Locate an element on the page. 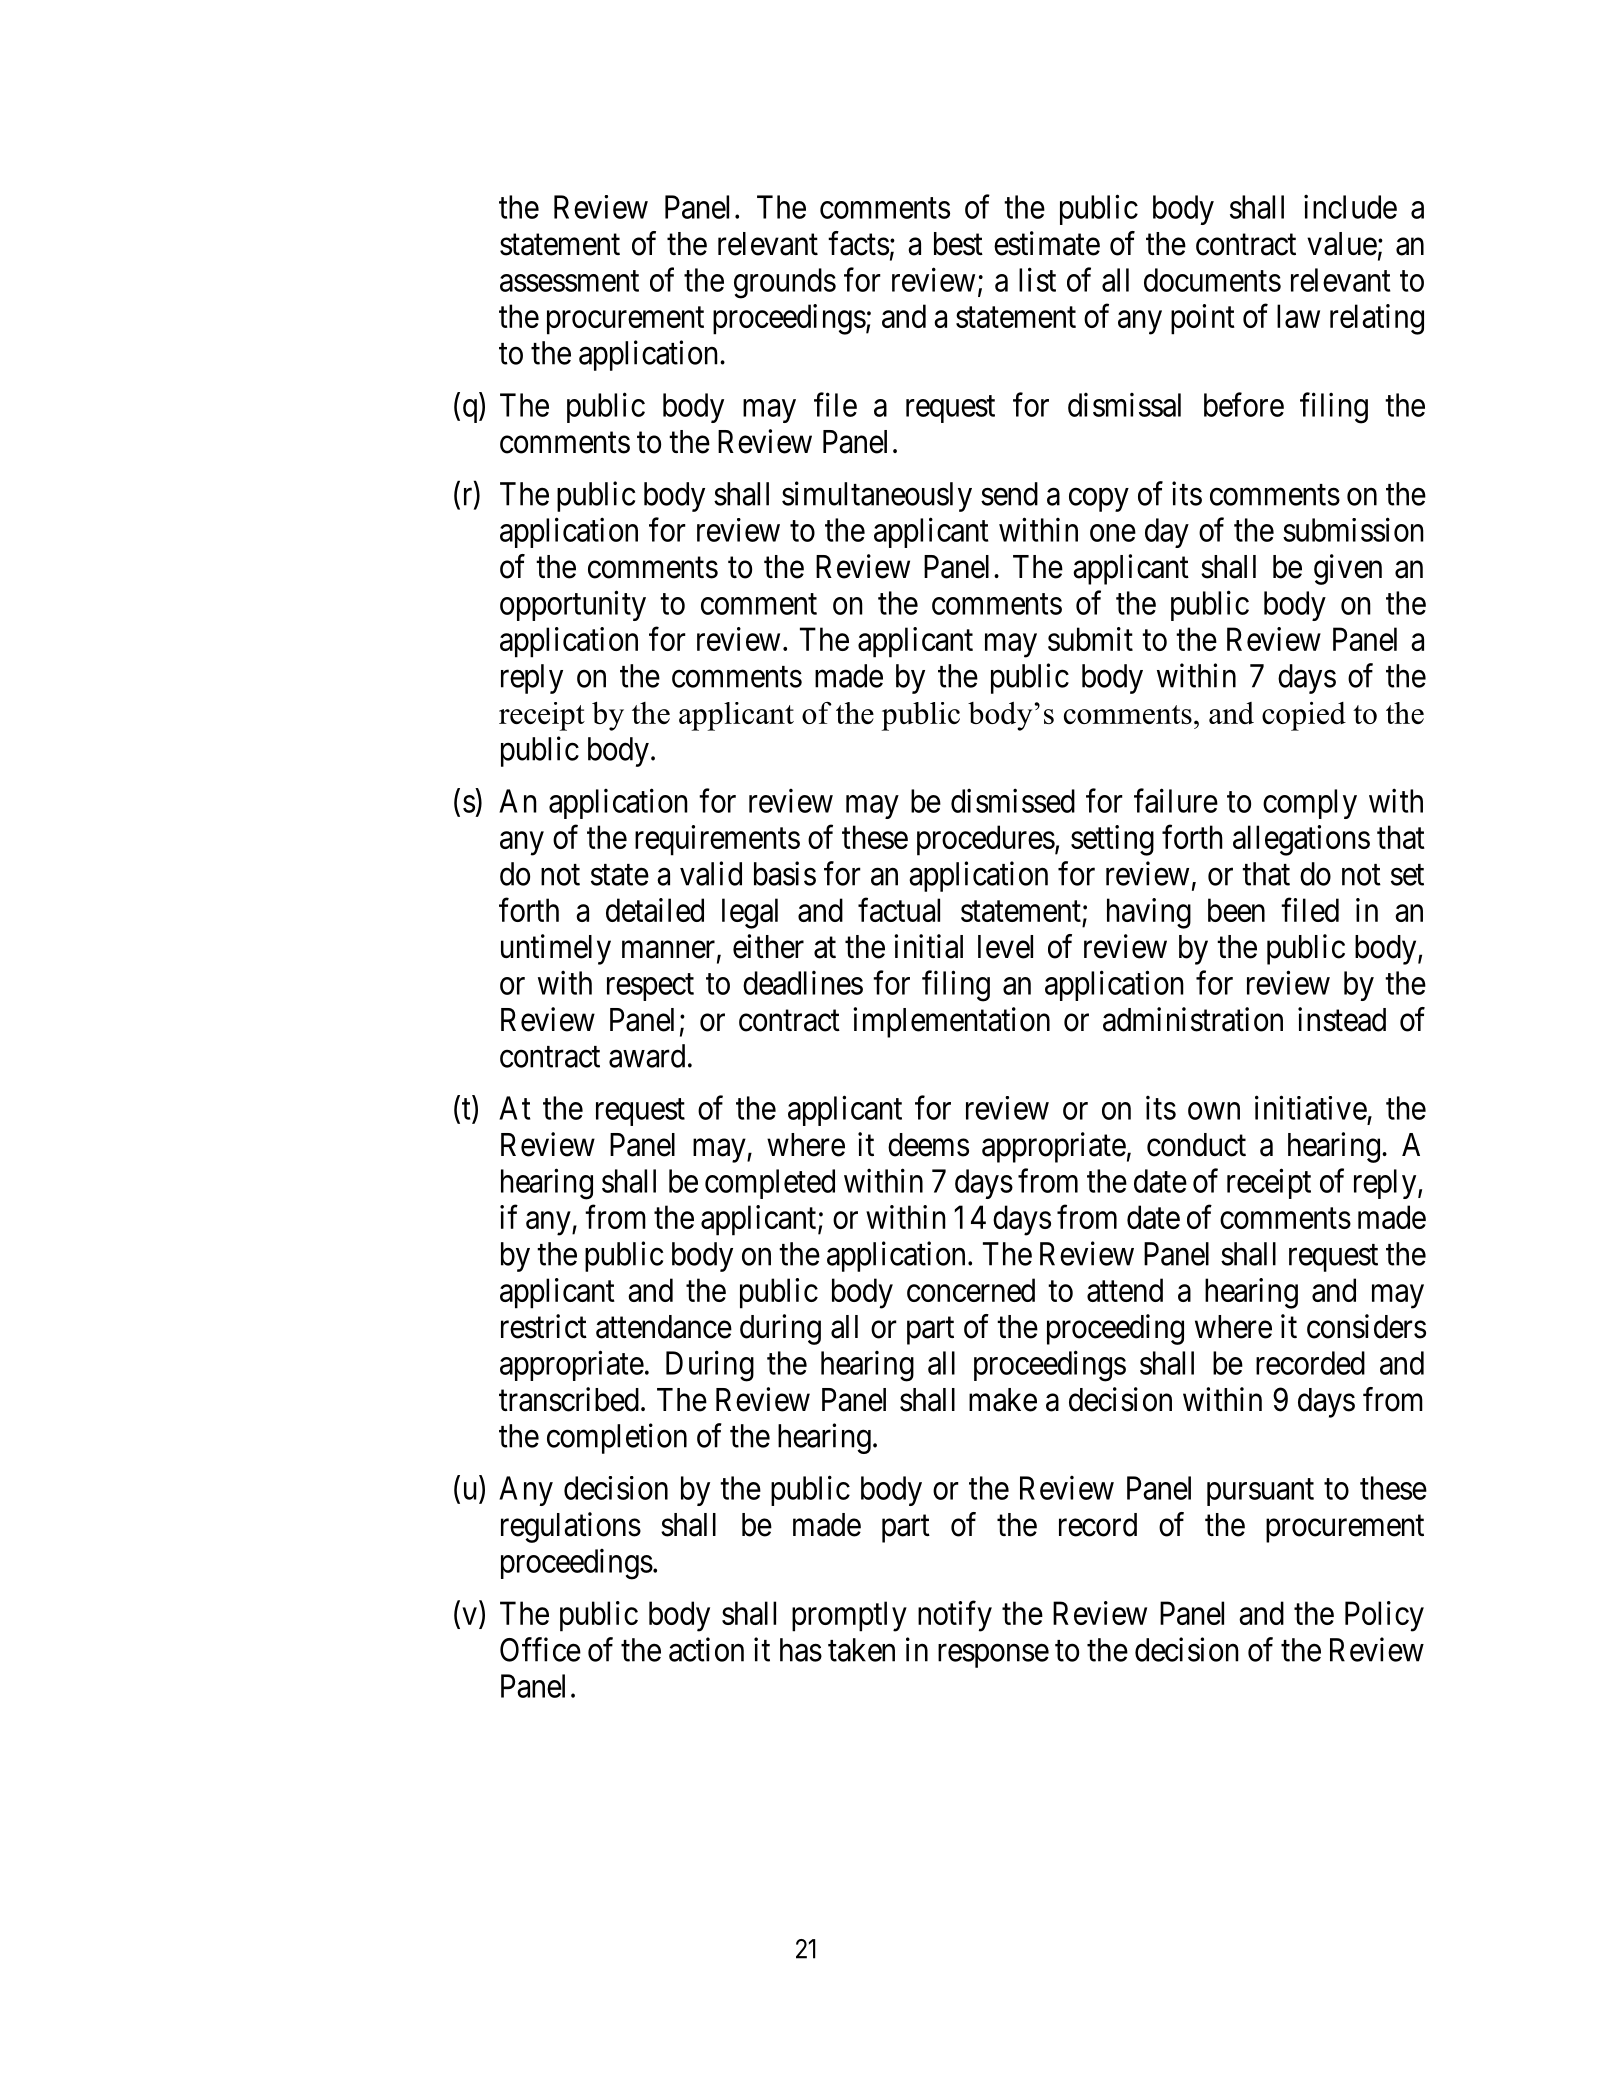 This image has height=2090, width=1615. been is located at coordinates (1236, 910).
